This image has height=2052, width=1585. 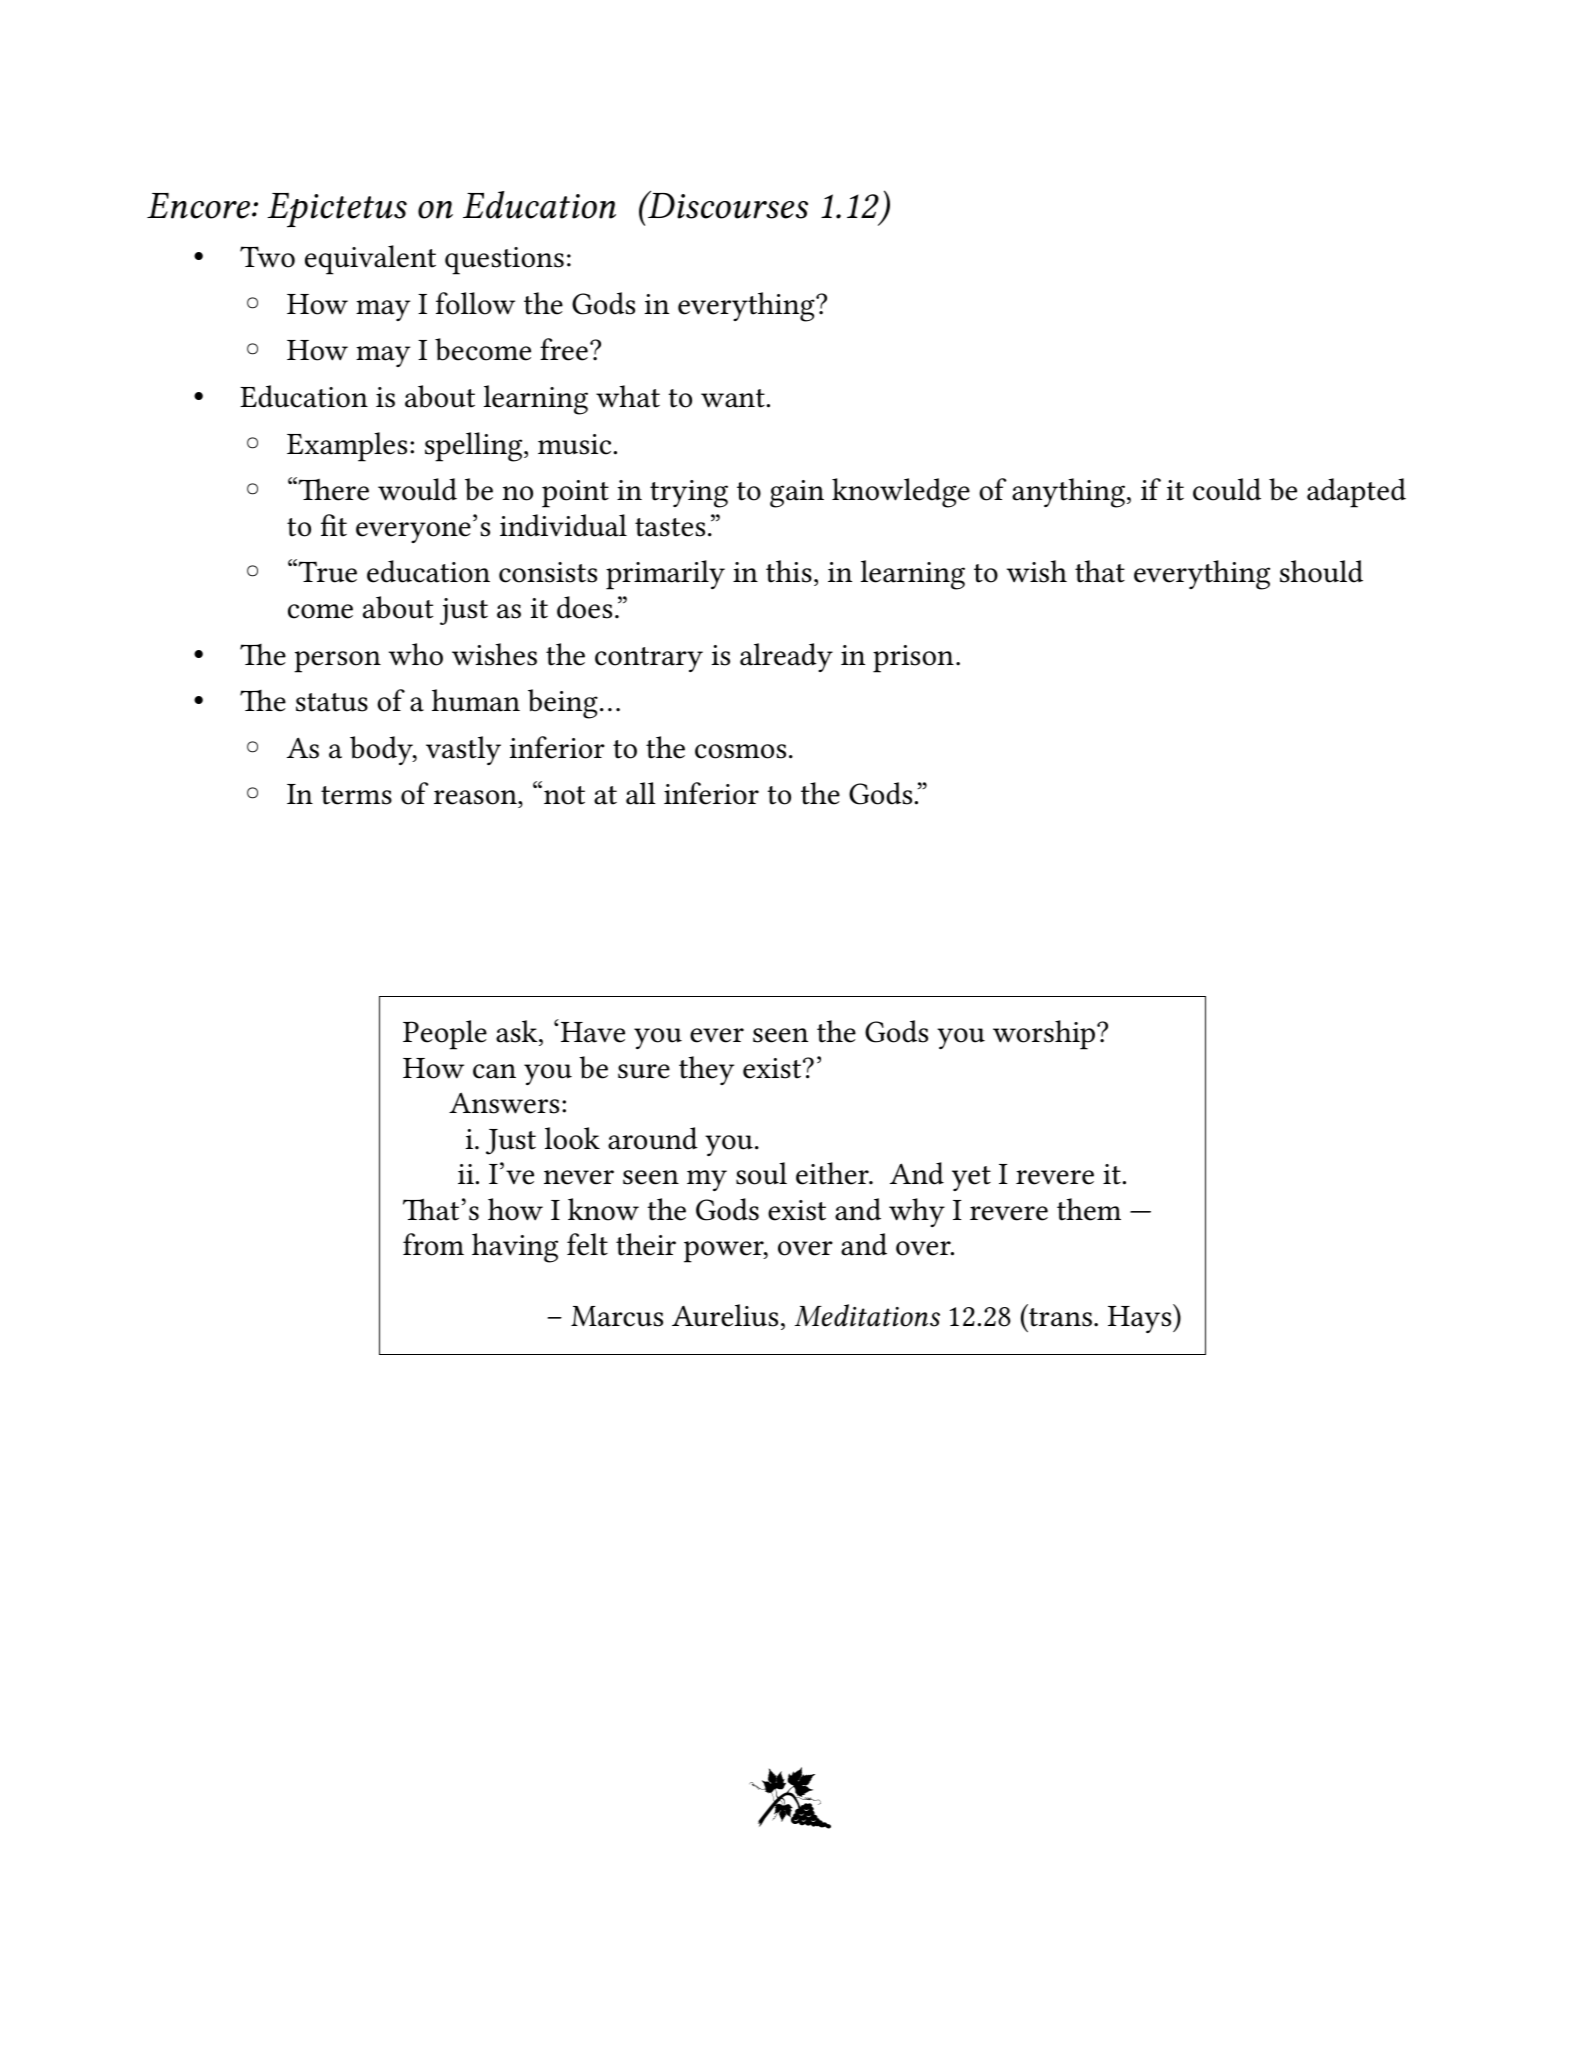 What do you see at coordinates (445, 1035) in the image?
I see `People` at bounding box center [445, 1035].
